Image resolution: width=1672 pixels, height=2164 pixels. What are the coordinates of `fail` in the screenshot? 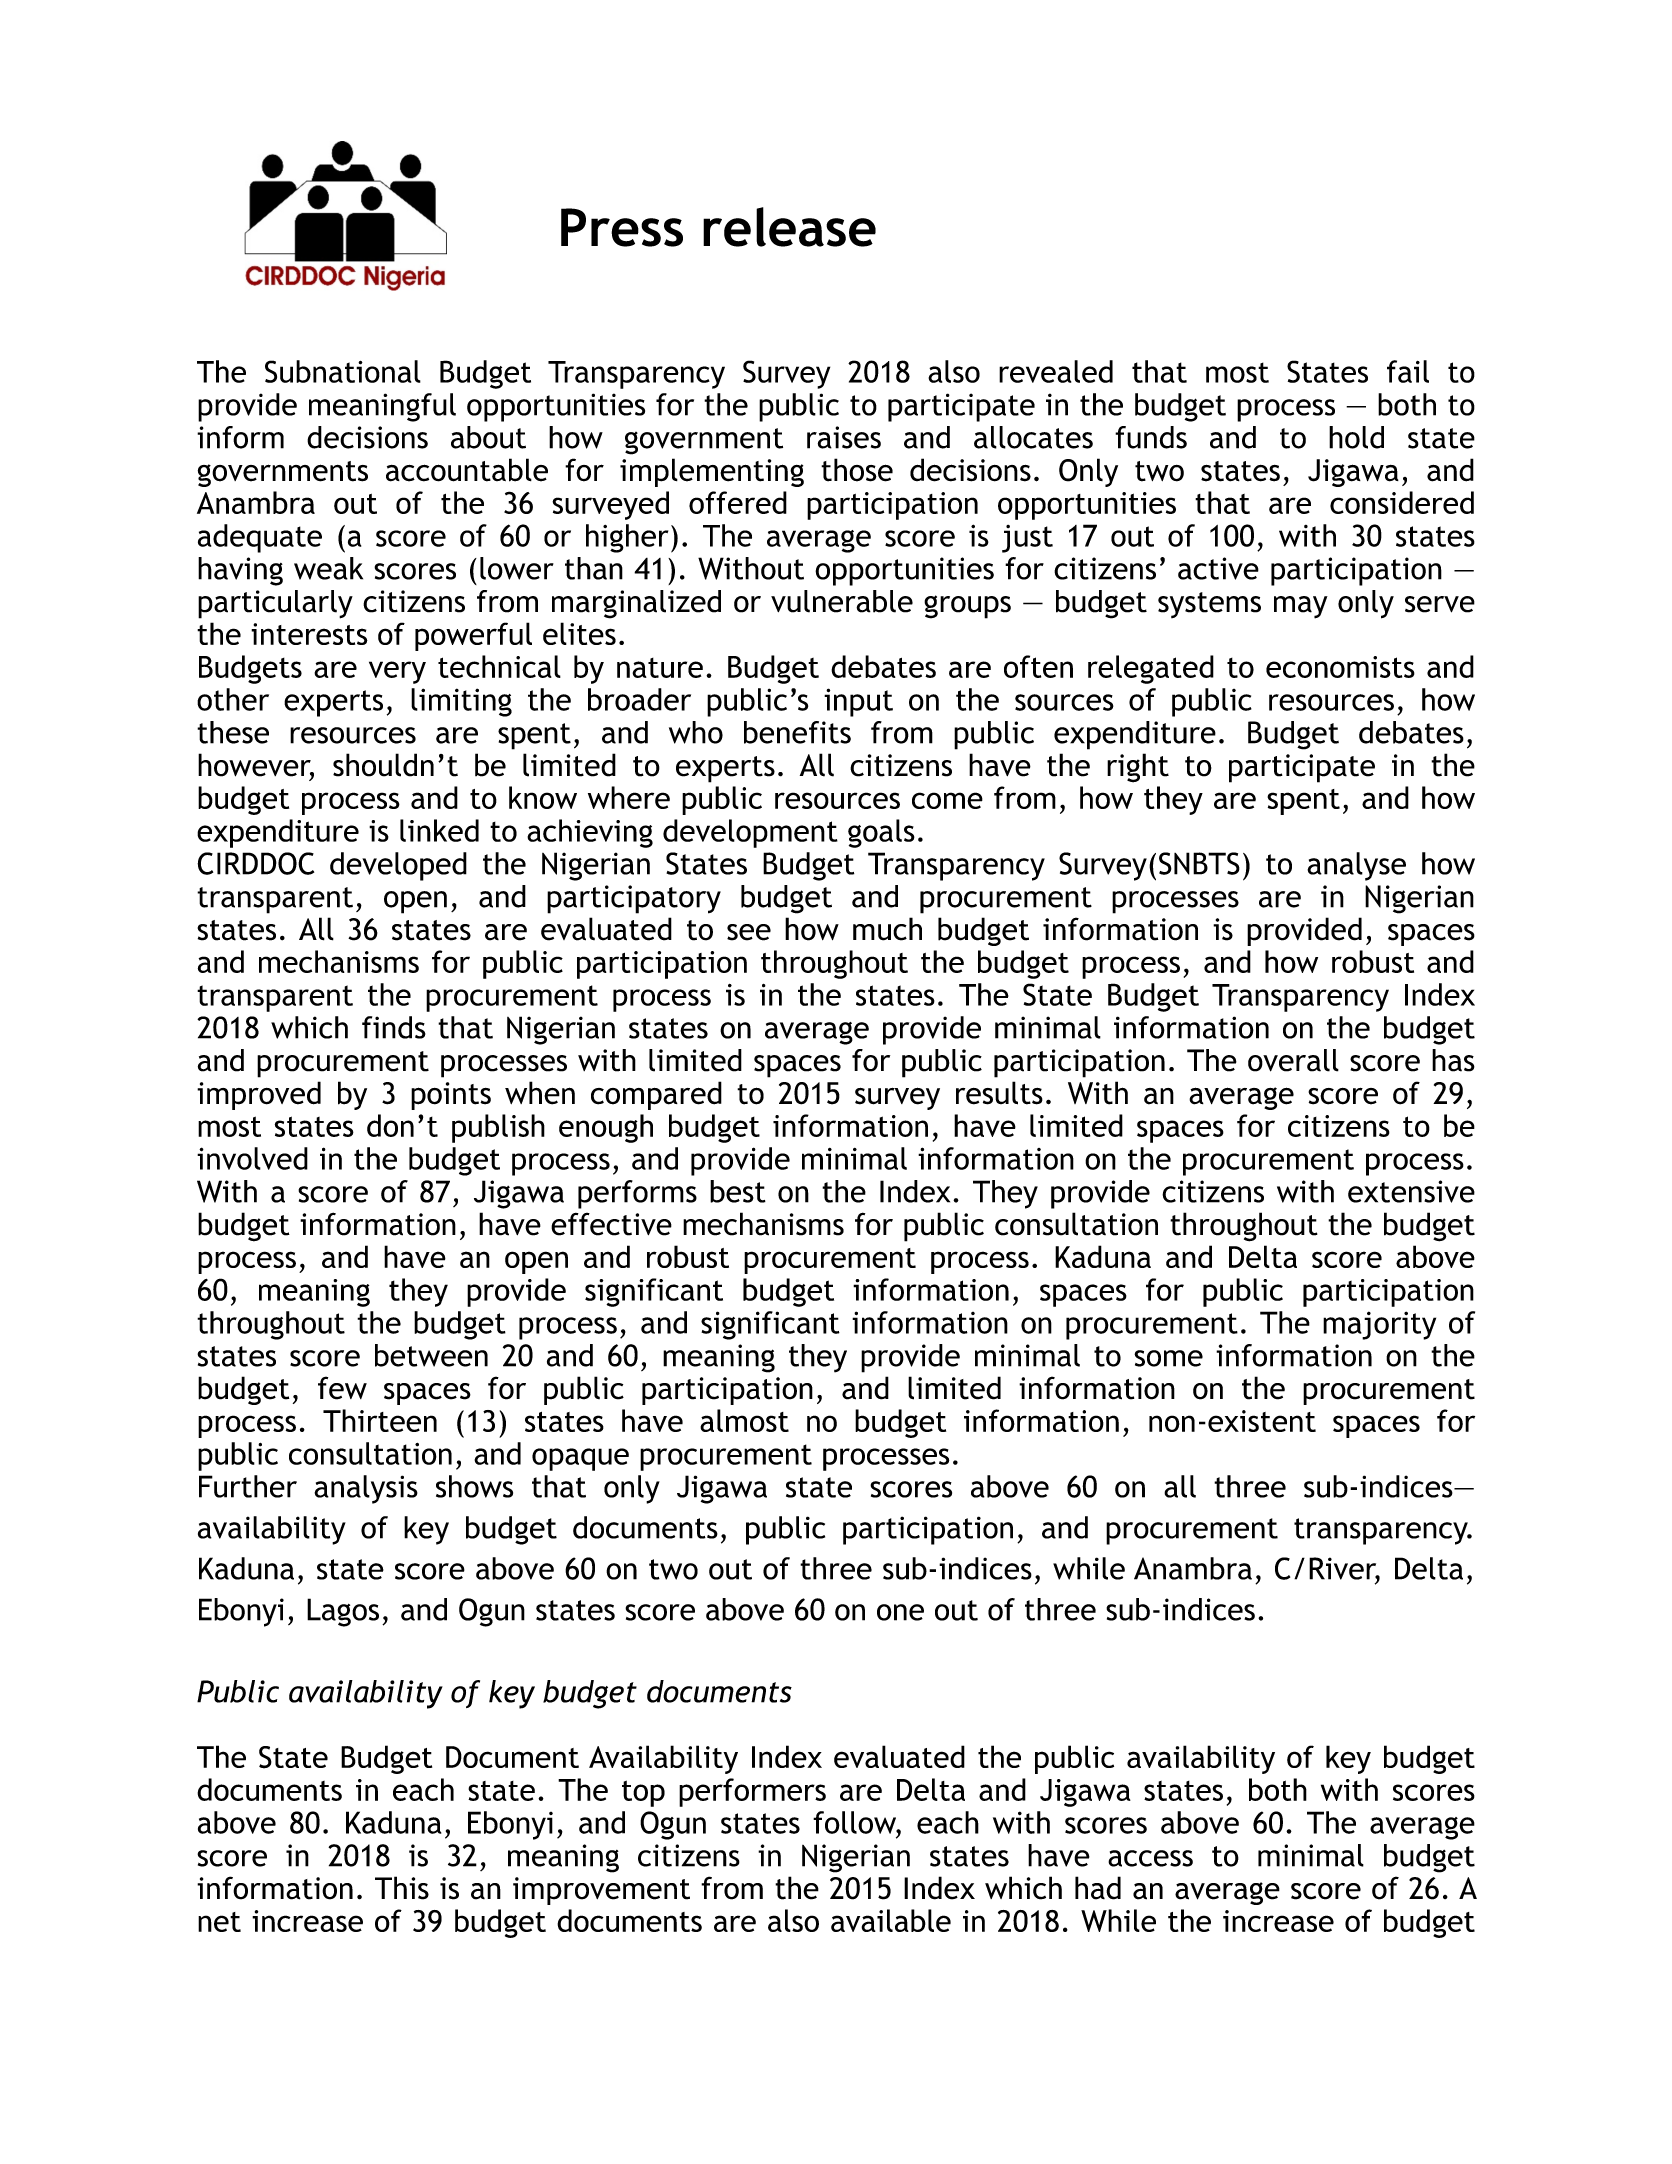 It's located at (1408, 371).
